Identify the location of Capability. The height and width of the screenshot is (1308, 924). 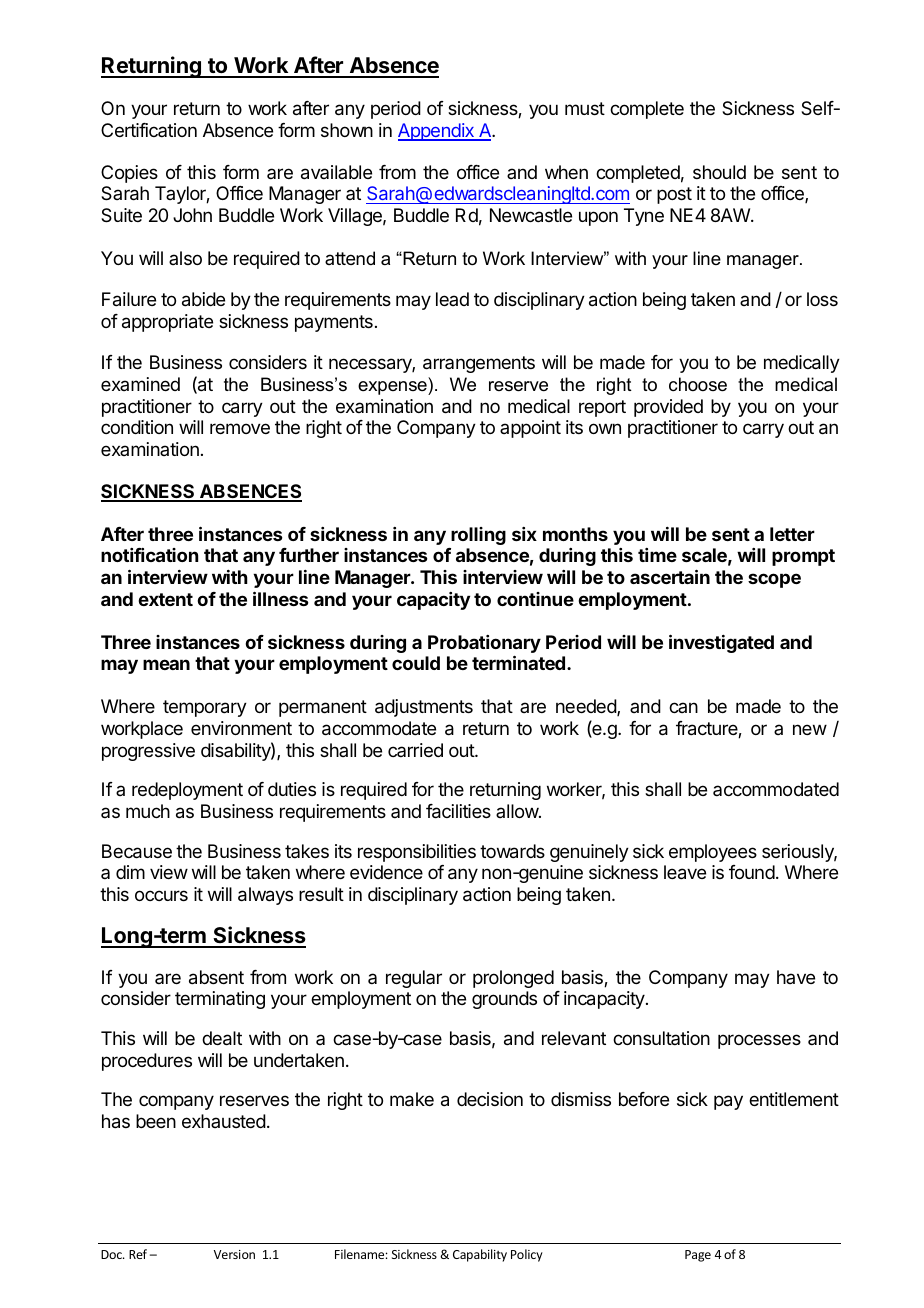
(480, 1255).
